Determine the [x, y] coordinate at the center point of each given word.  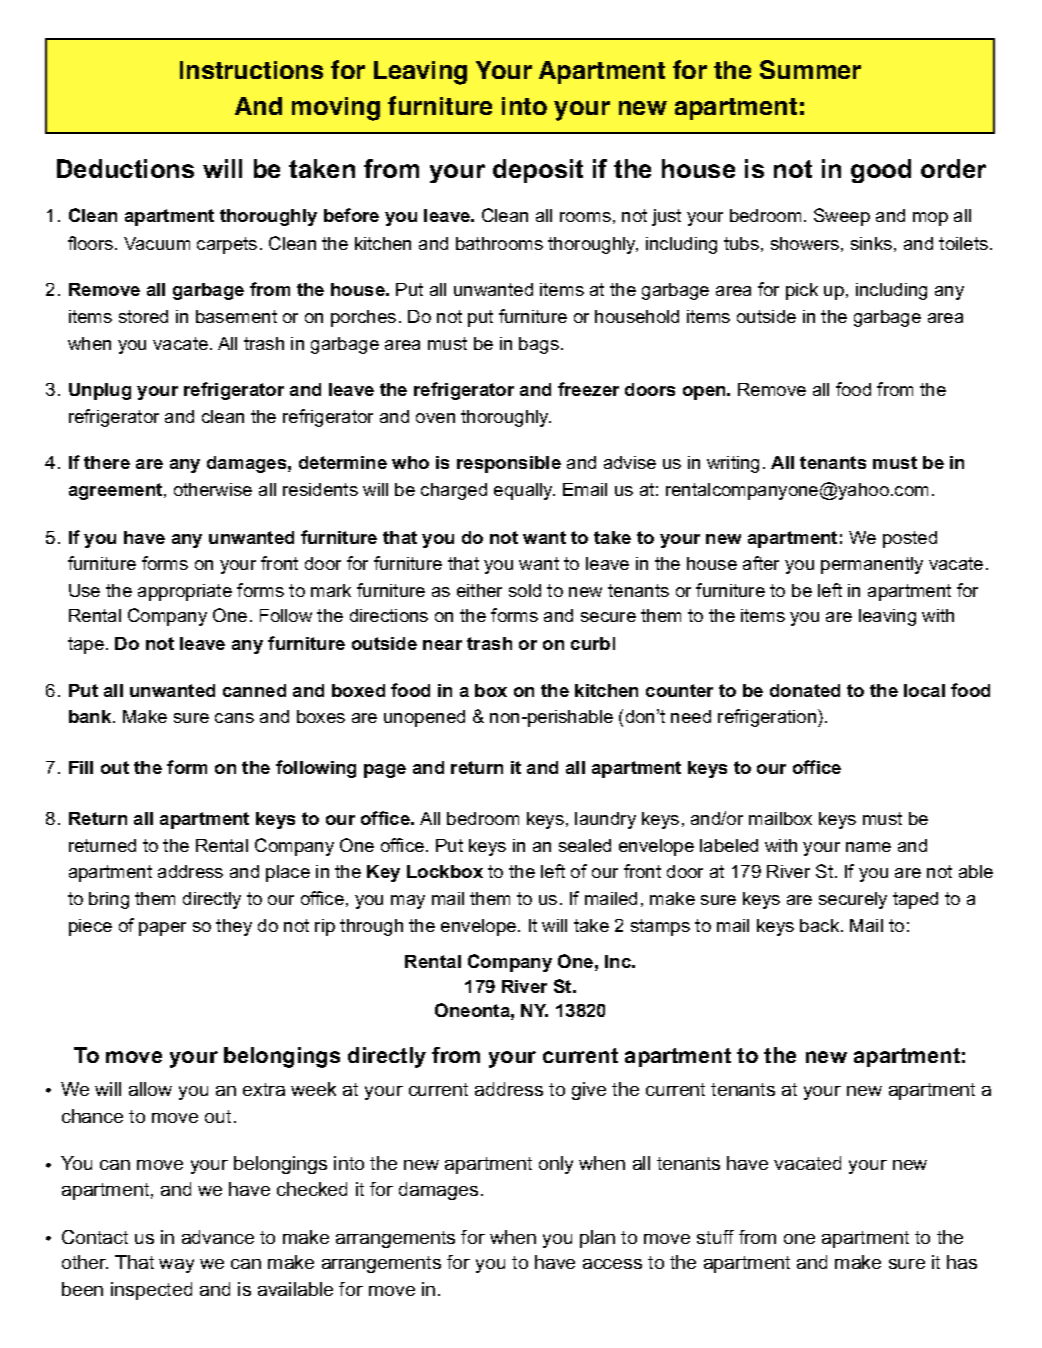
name [868, 847]
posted [910, 539]
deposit [538, 171]
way [176, 1266]
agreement [117, 491]
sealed [585, 845]
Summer [810, 69]
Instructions [251, 70]
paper [162, 929]
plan [597, 1239]
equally [524, 491]
